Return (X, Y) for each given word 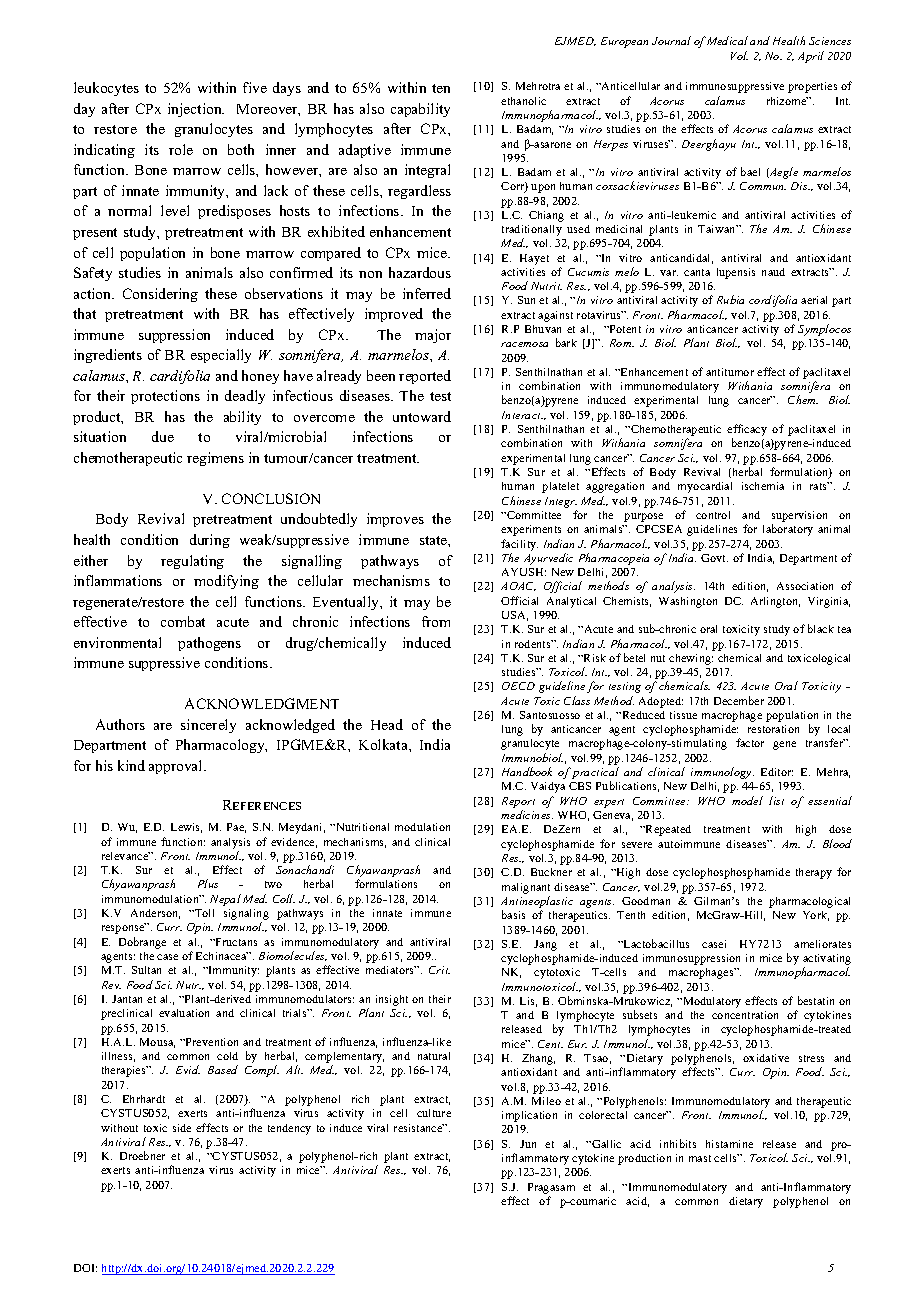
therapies (125, 1071)
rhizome (787, 101)
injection (196, 110)
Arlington (775, 602)
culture (434, 1113)
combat (183, 621)
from (436, 621)
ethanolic (523, 101)
